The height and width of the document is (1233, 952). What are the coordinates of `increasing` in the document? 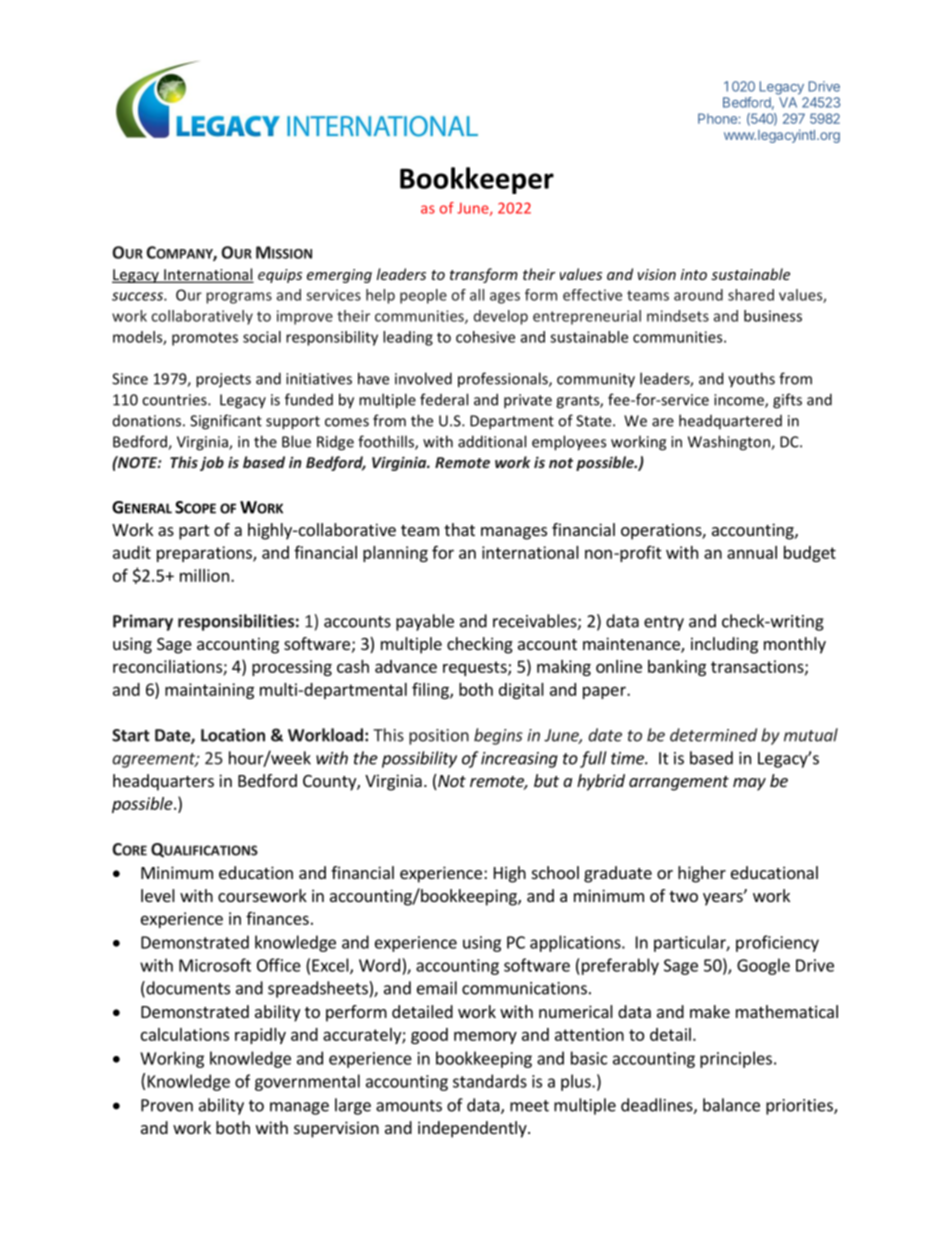 It's located at (519, 760).
